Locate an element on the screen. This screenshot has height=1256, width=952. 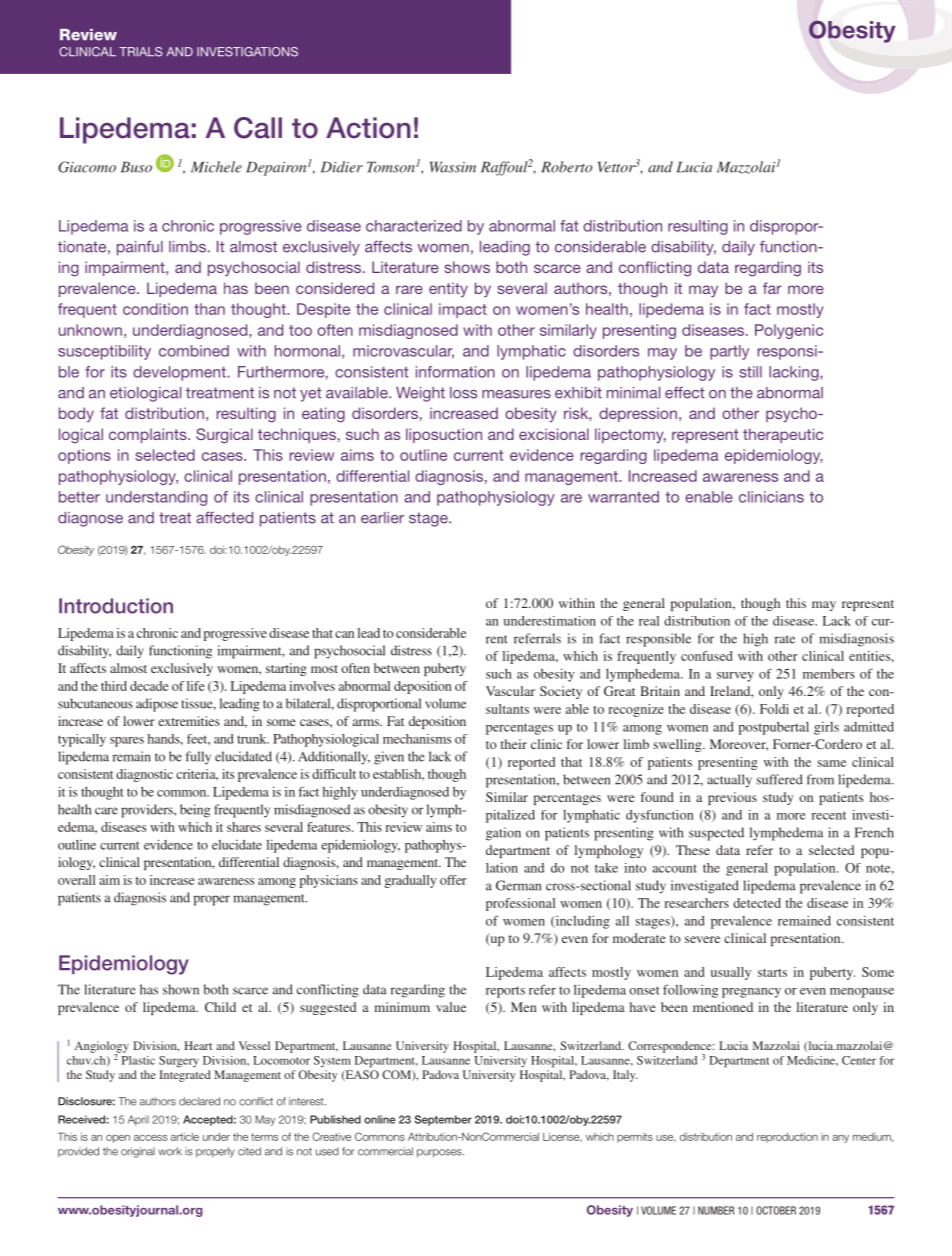
Roberto is located at coordinates (566, 167).
